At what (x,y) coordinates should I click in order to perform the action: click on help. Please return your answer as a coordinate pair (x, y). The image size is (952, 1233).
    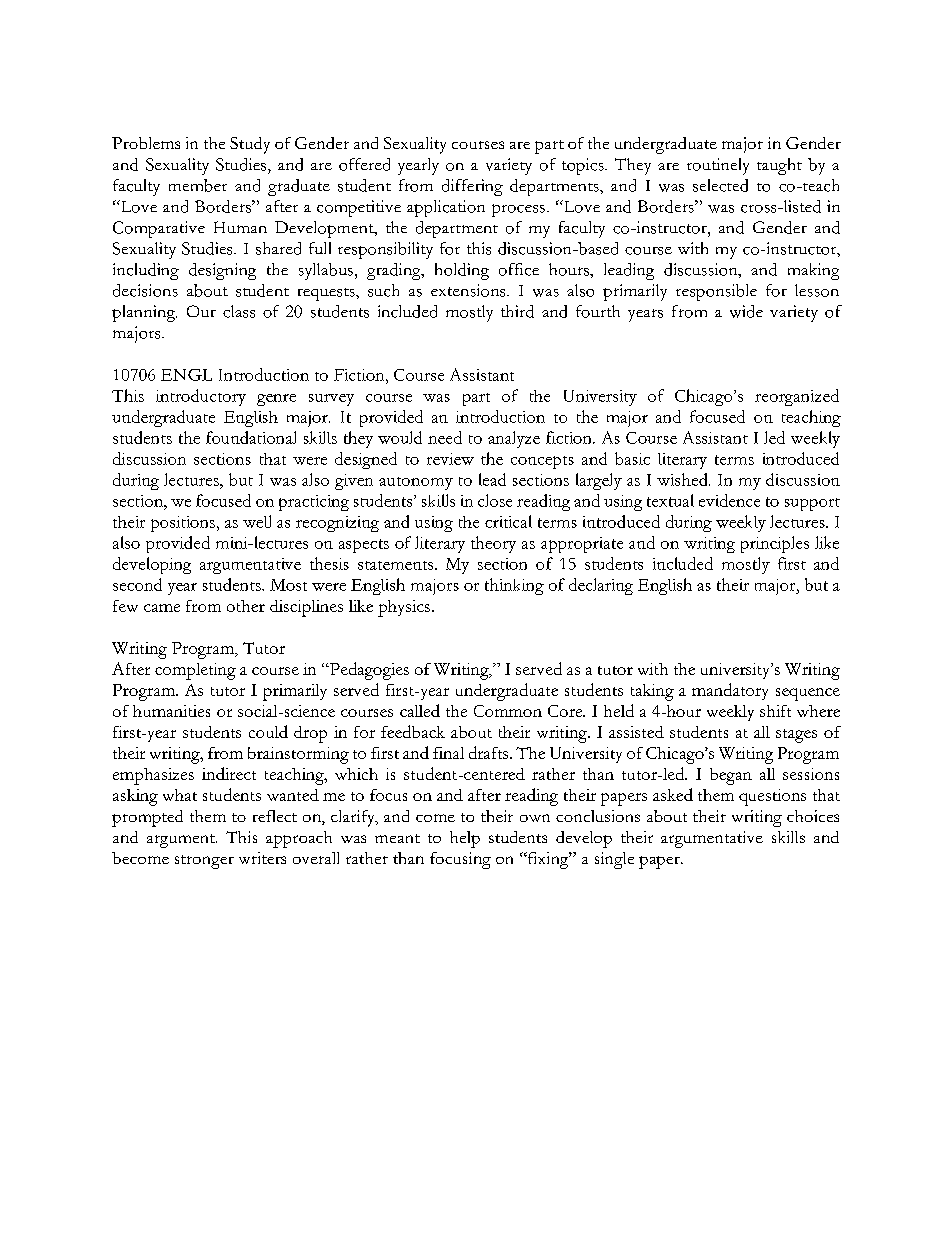
    Looking at the image, I should click on (465, 839).
